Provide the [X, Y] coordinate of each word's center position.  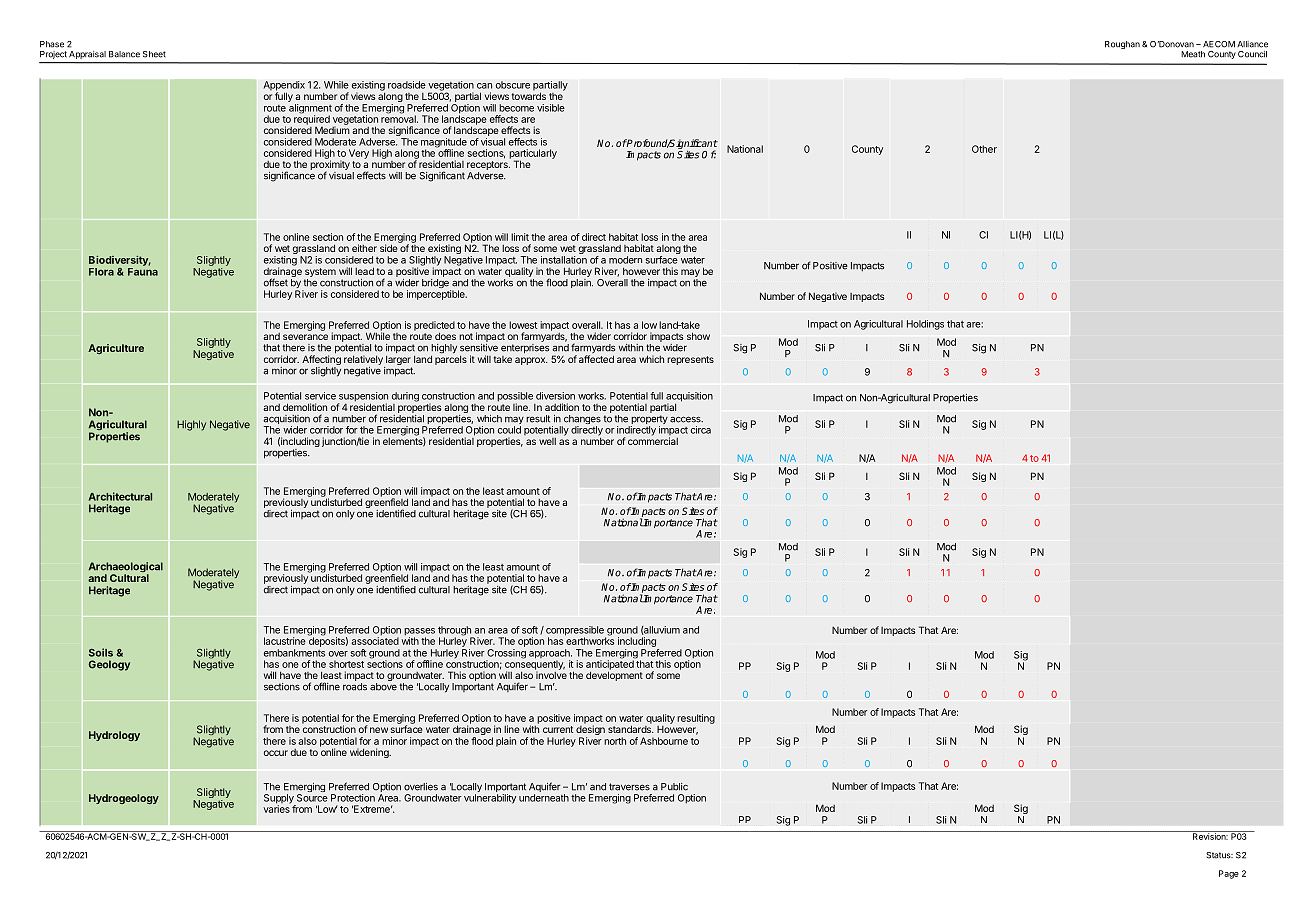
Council [1252, 54]
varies [277, 808]
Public [674, 787]
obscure [512, 85]
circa [701, 430]
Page [1229, 874]
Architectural [120, 496]
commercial [653, 440]
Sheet [154, 54]
